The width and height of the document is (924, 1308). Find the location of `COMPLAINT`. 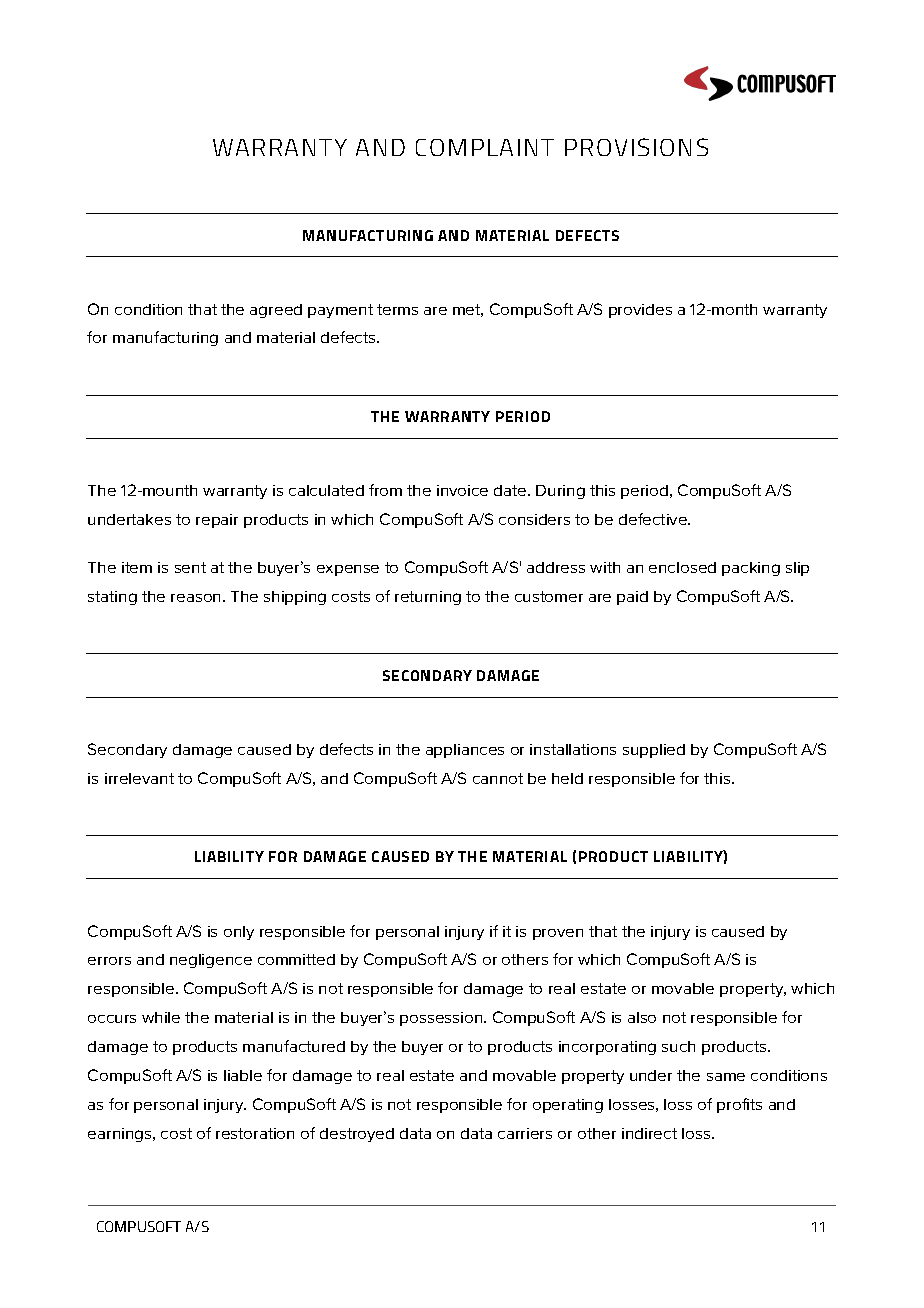

COMPLAINT is located at coordinates (485, 147).
